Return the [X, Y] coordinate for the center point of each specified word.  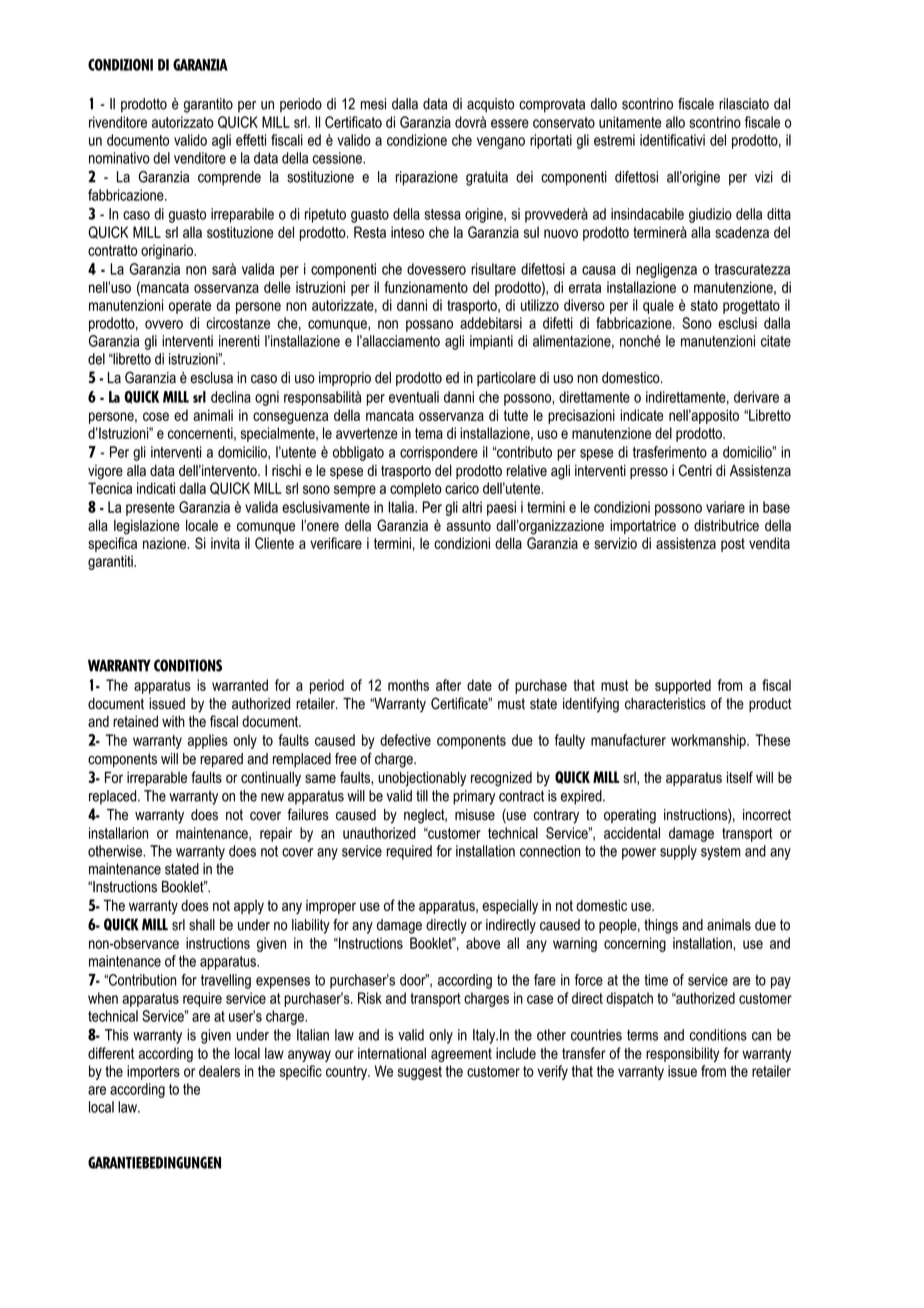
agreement [461, 1055]
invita [225, 543]
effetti [251, 140]
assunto [468, 525]
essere [510, 123]
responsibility [682, 1054]
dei [524, 177]
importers [153, 1072]
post [733, 545]
